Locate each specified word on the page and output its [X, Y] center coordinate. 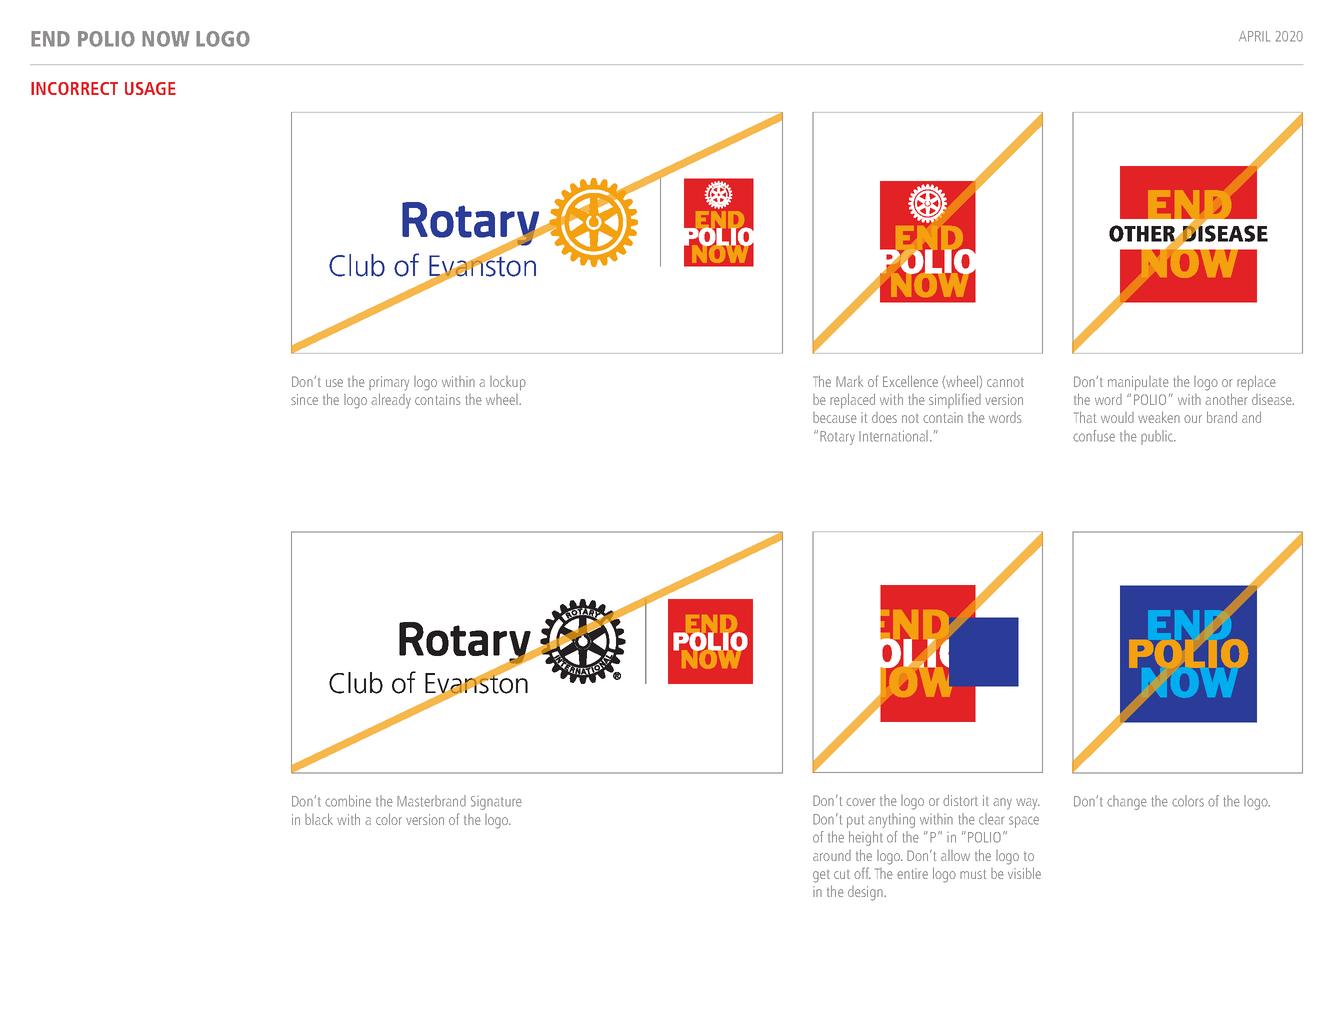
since [304, 399]
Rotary [837, 438]
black [319, 819]
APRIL [1254, 36]
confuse [1094, 436]
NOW [166, 39]
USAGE [150, 88]
